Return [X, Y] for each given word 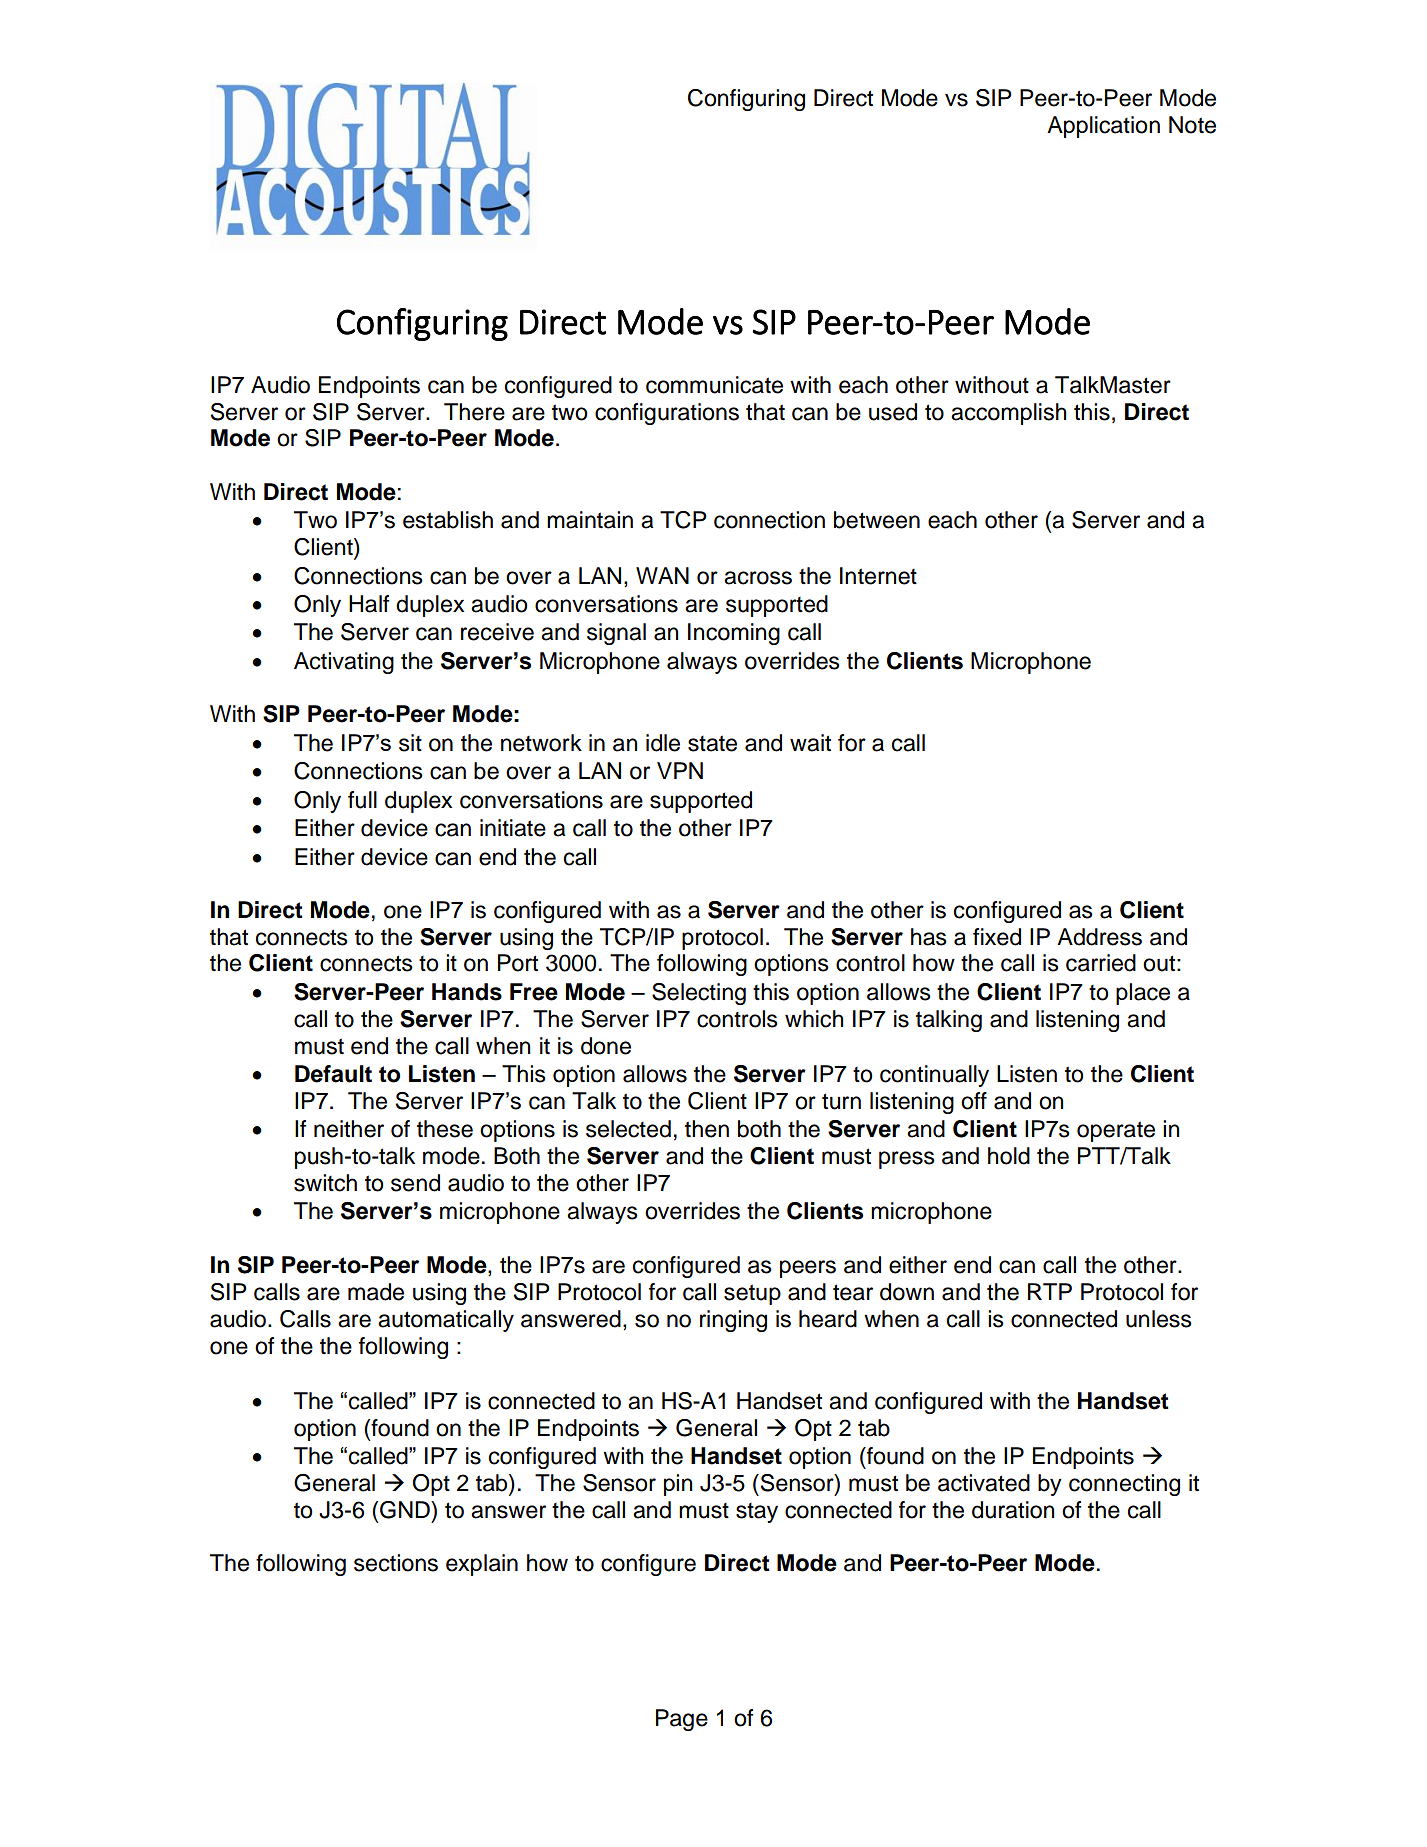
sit [410, 743]
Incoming [734, 634]
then [707, 1129]
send [415, 1183]
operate [1116, 1131]
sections [396, 1563]
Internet [878, 576]
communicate [714, 385]
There [474, 412]
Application [1103, 127]
